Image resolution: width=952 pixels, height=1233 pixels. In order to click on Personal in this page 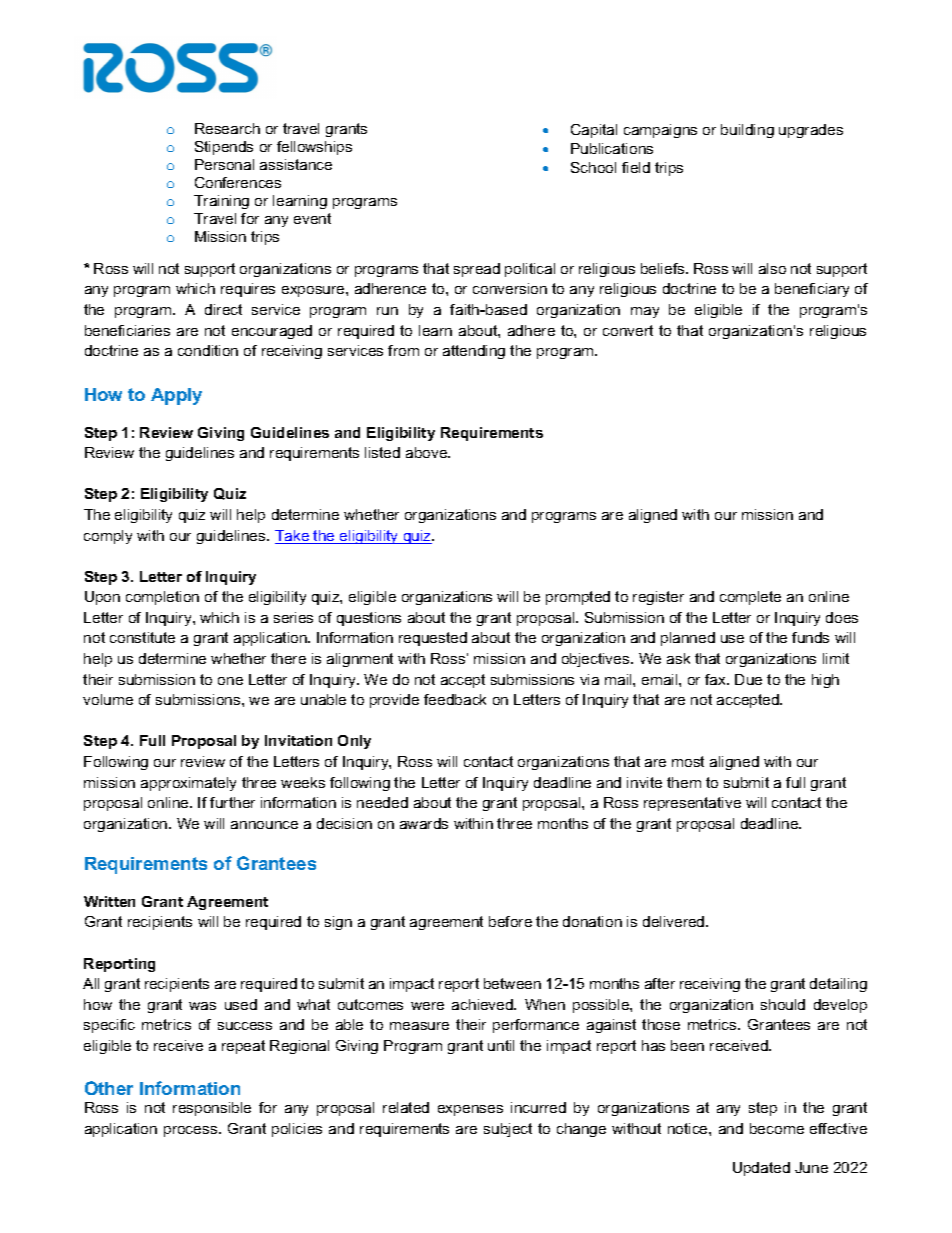, I will do `click(224, 164)`.
